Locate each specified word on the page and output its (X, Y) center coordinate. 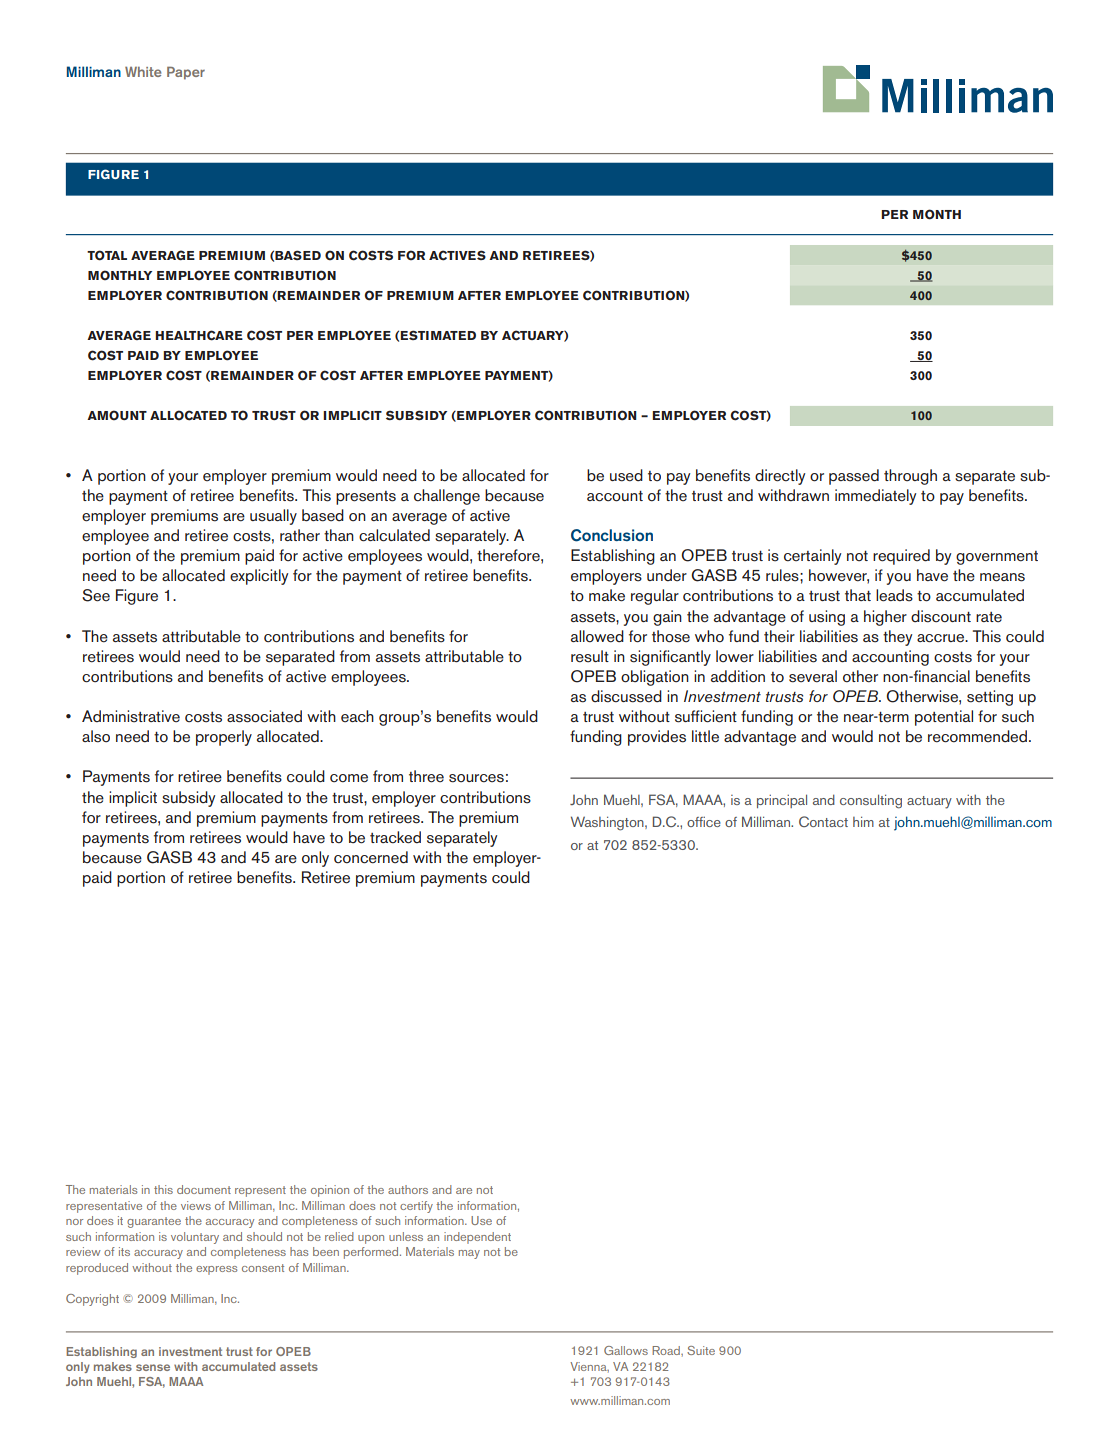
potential (944, 718)
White (143, 72)
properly (224, 738)
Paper (186, 73)
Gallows (626, 1350)
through (910, 477)
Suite (701, 1350)
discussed (626, 696)
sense (153, 1367)
